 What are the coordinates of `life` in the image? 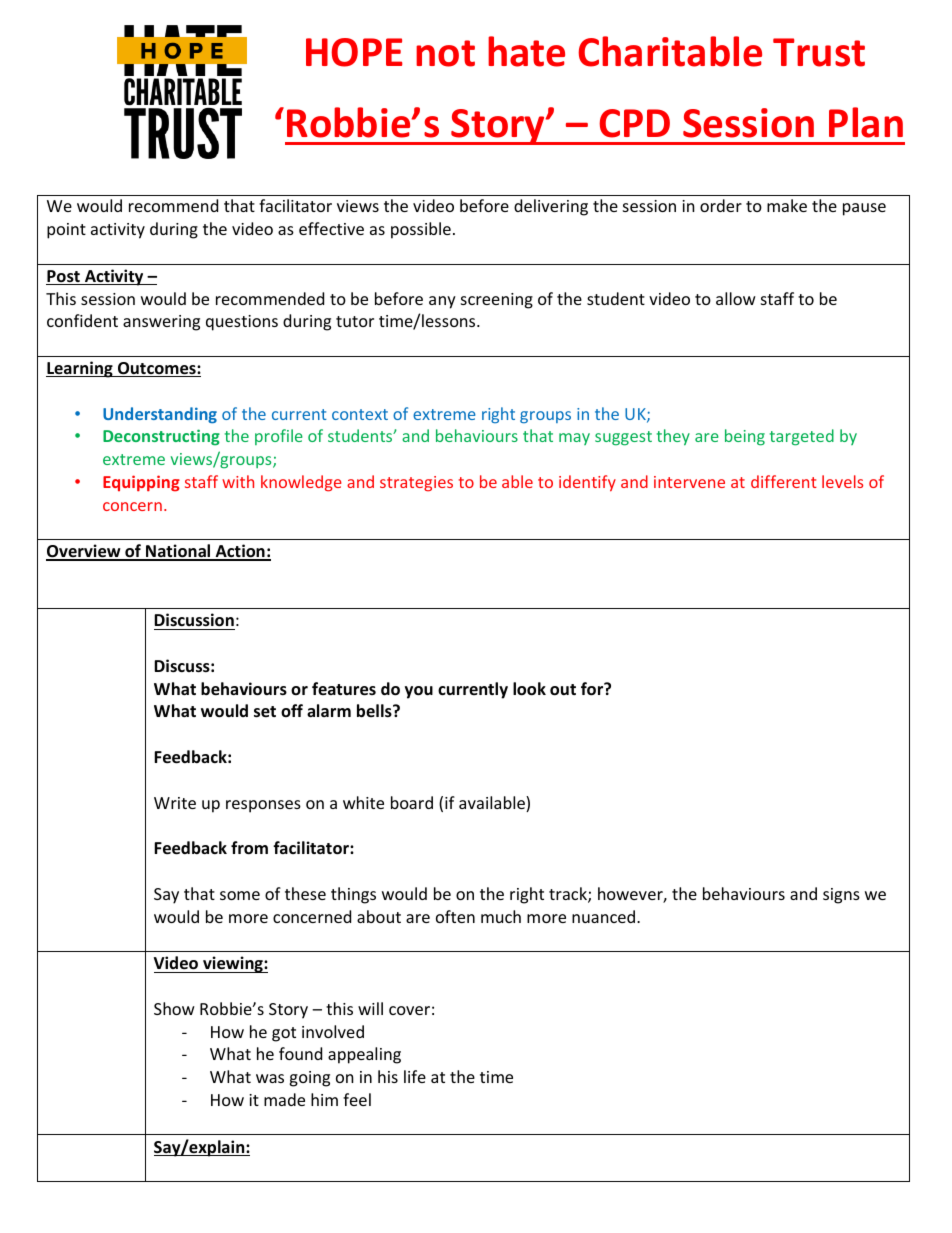 It's located at (415, 1076).
